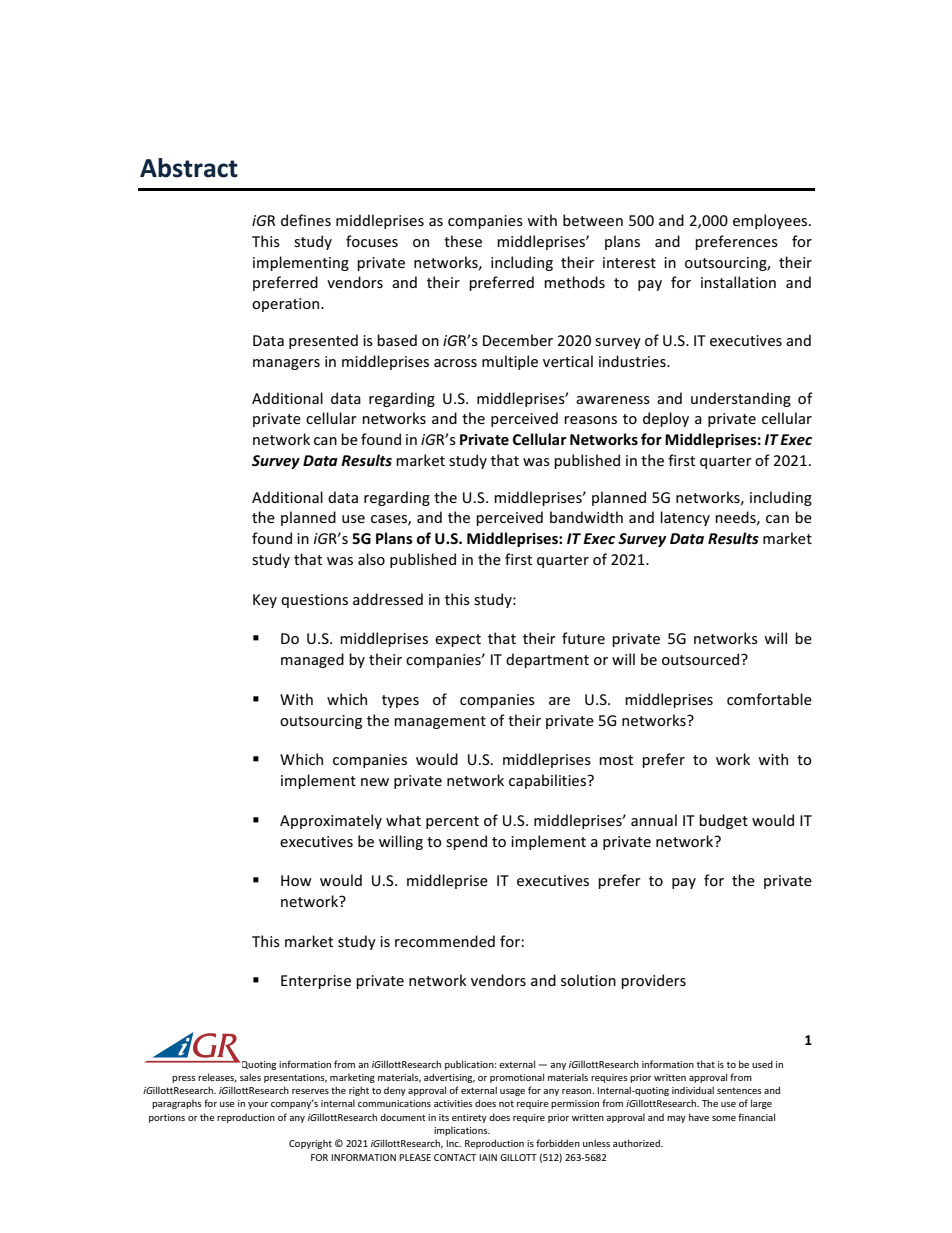 Image resolution: width=952 pixels, height=1233 pixels. I want to click on employees, so click(771, 221).
